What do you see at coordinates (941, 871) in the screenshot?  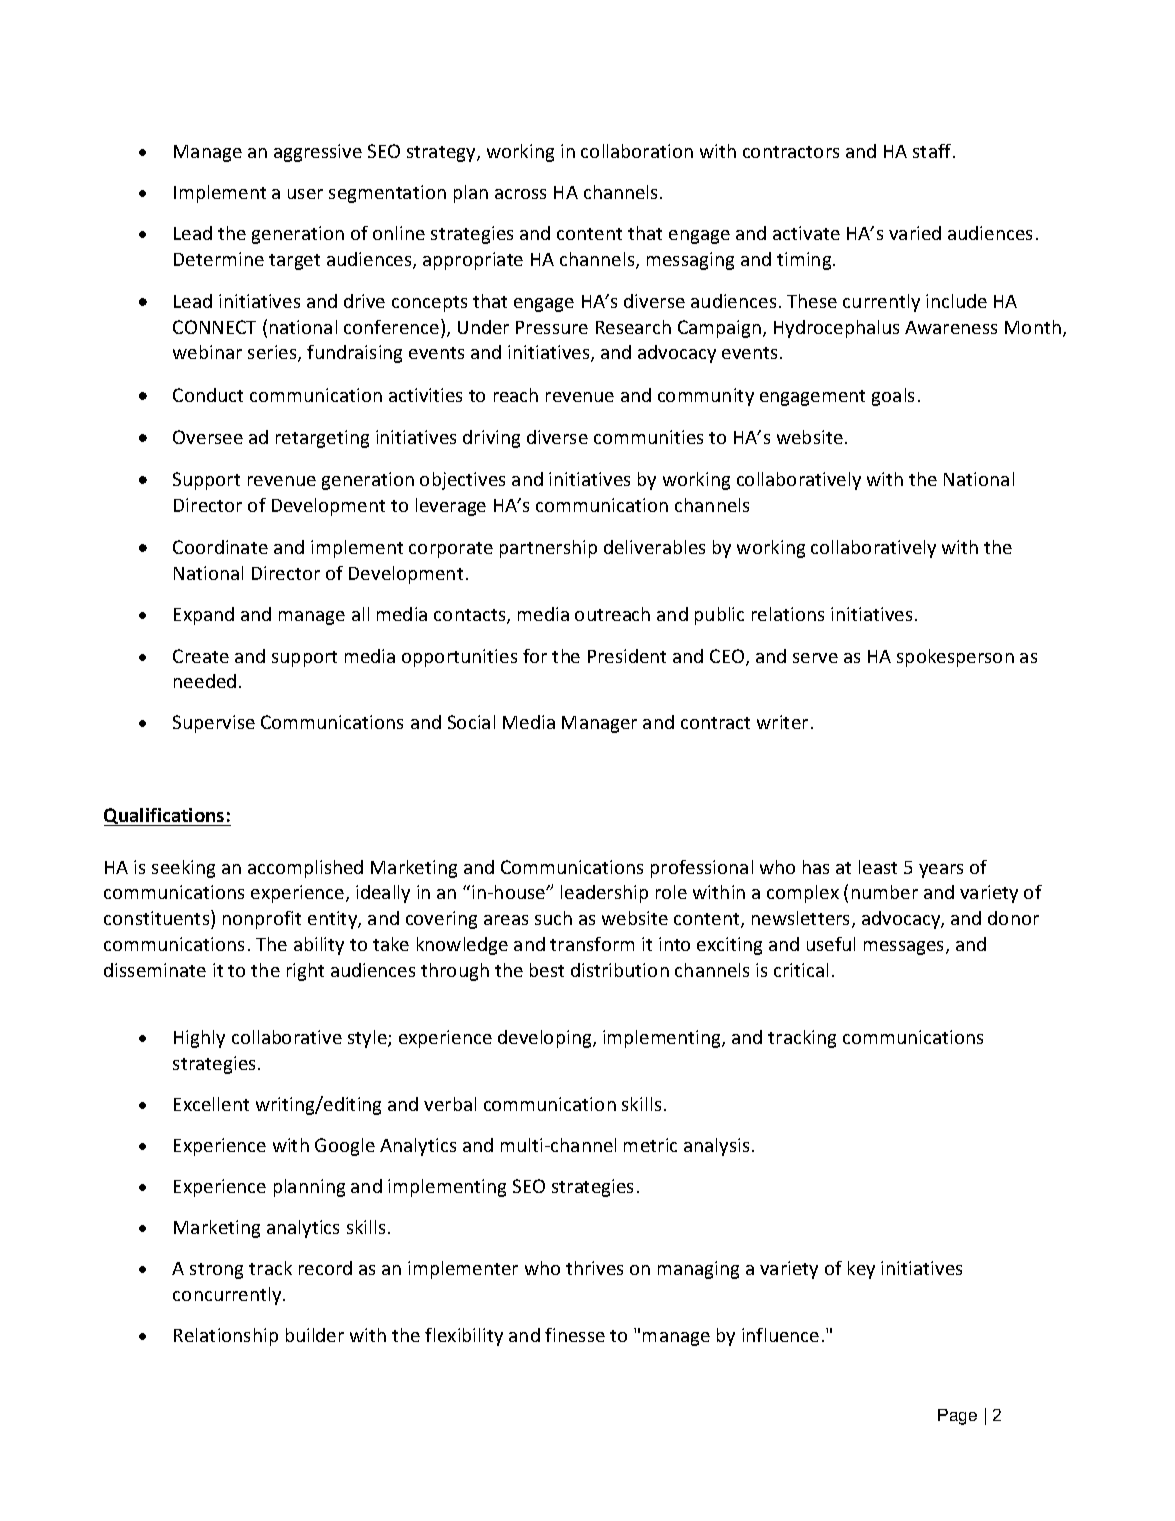 I see `years` at bounding box center [941, 871].
